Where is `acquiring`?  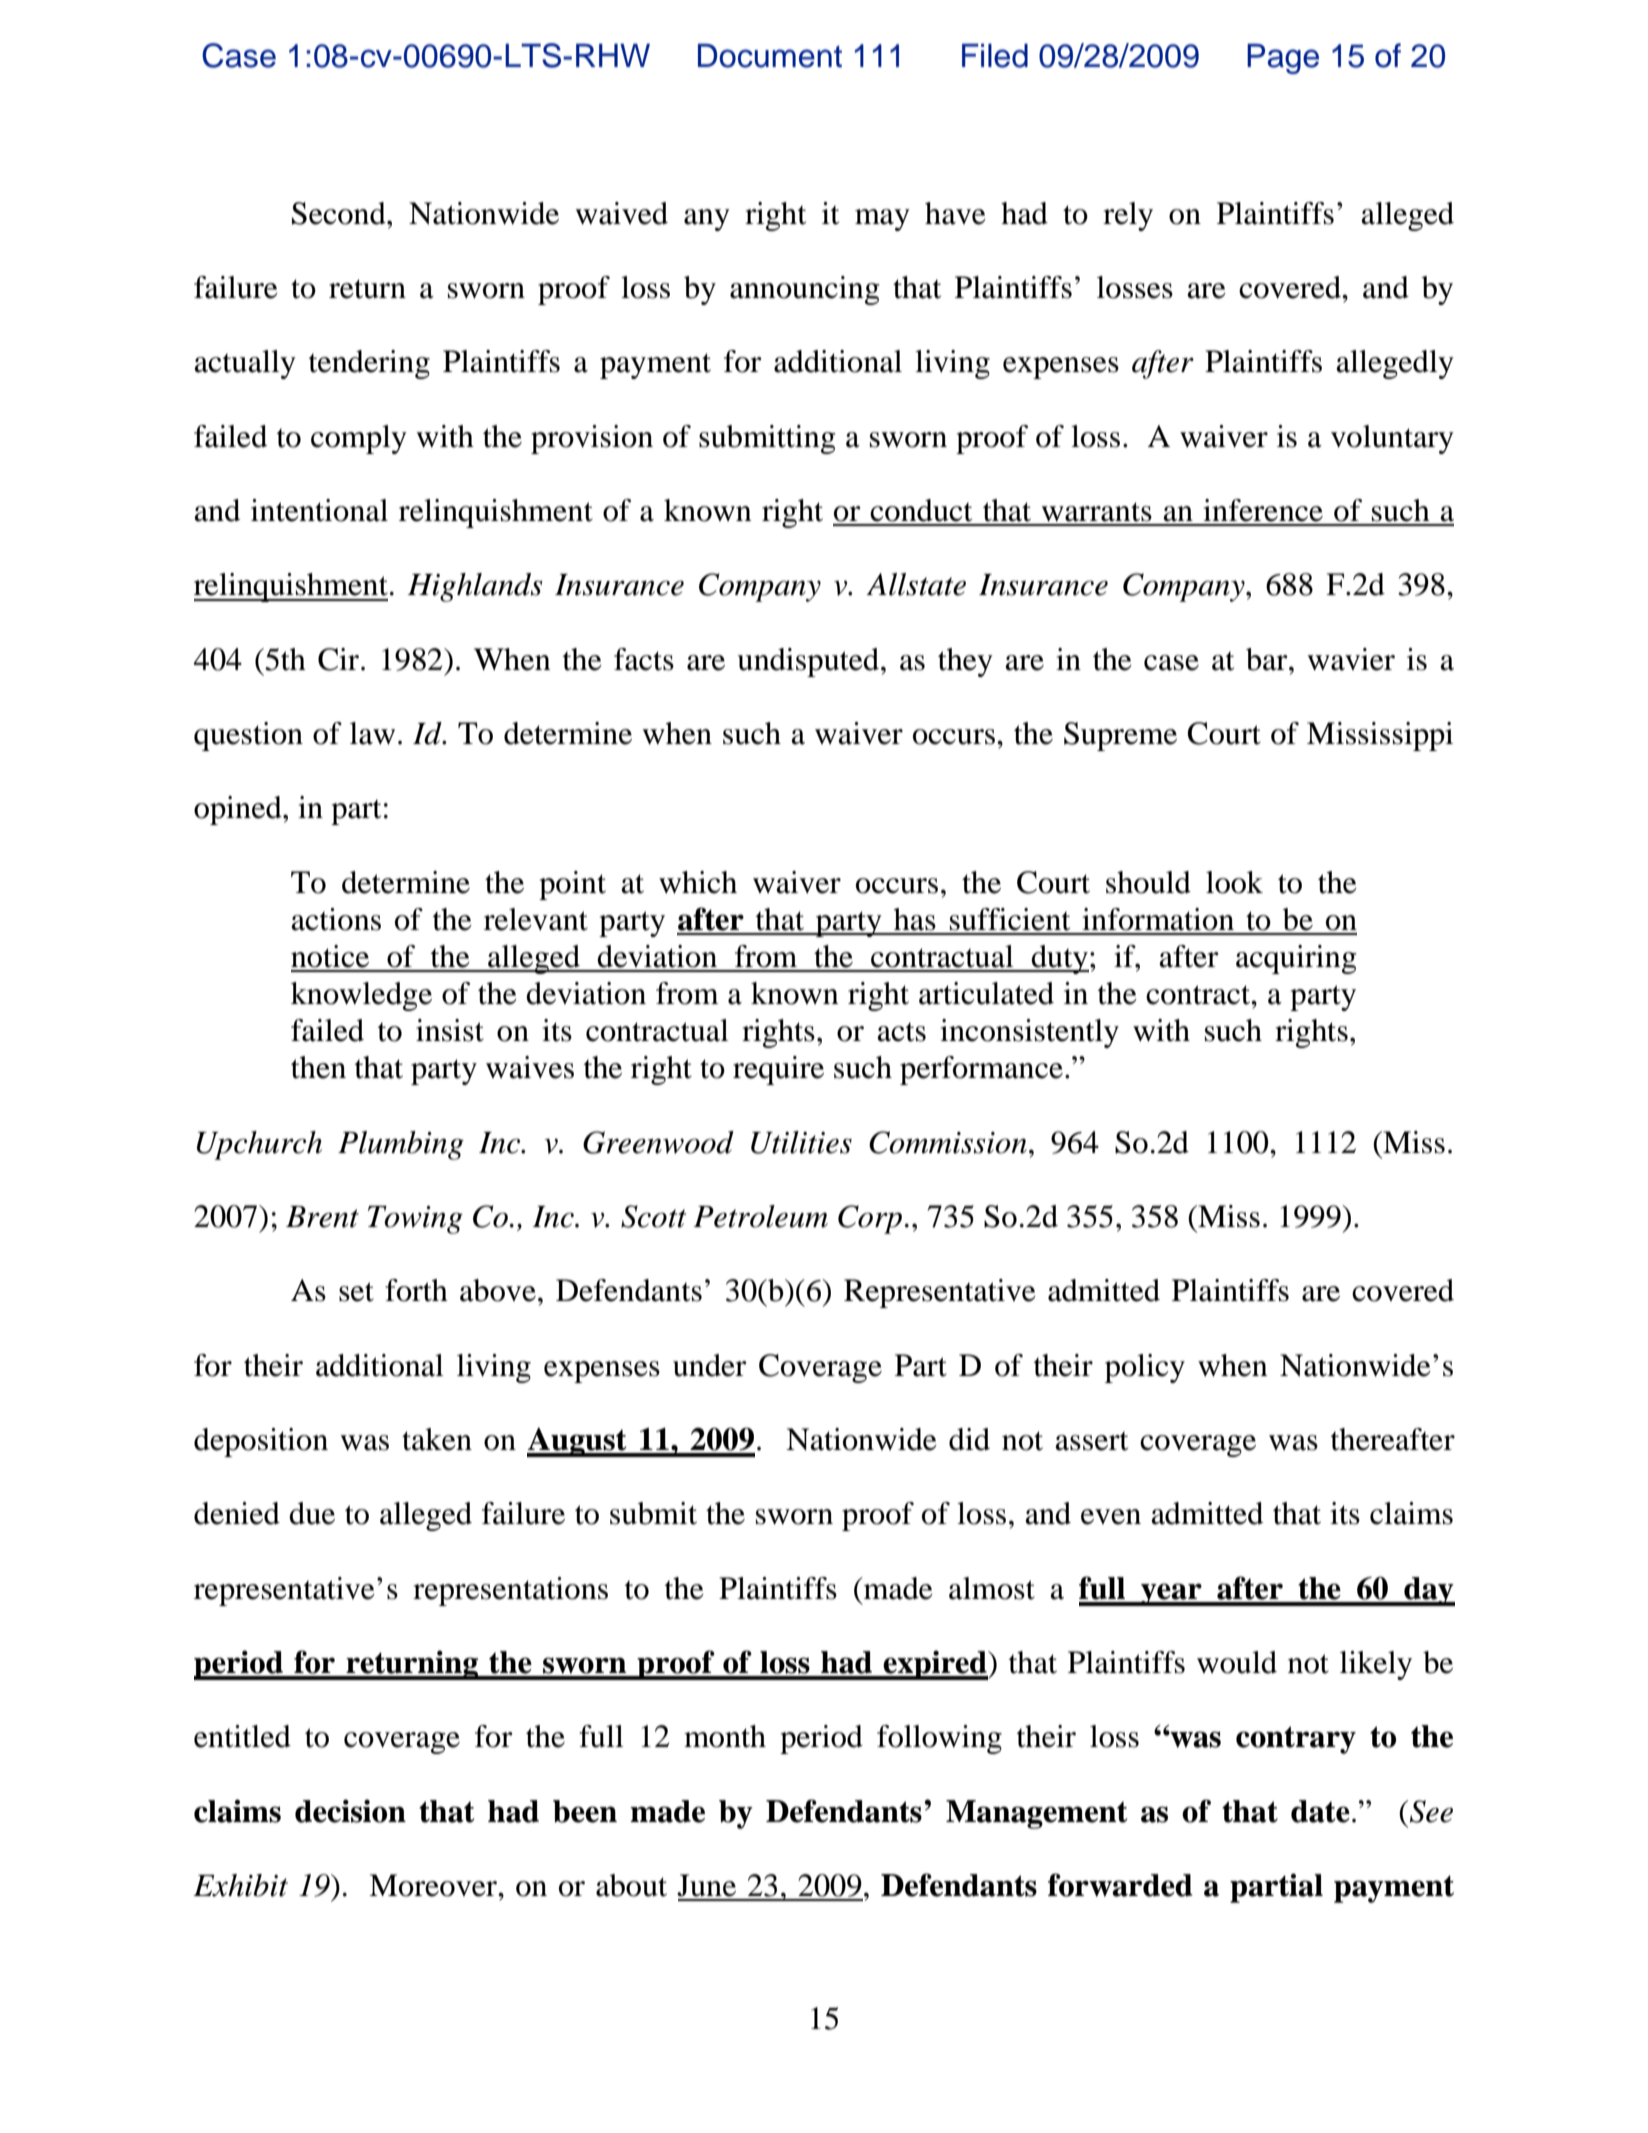
acquiring is located at coordinates (1296, 959).
